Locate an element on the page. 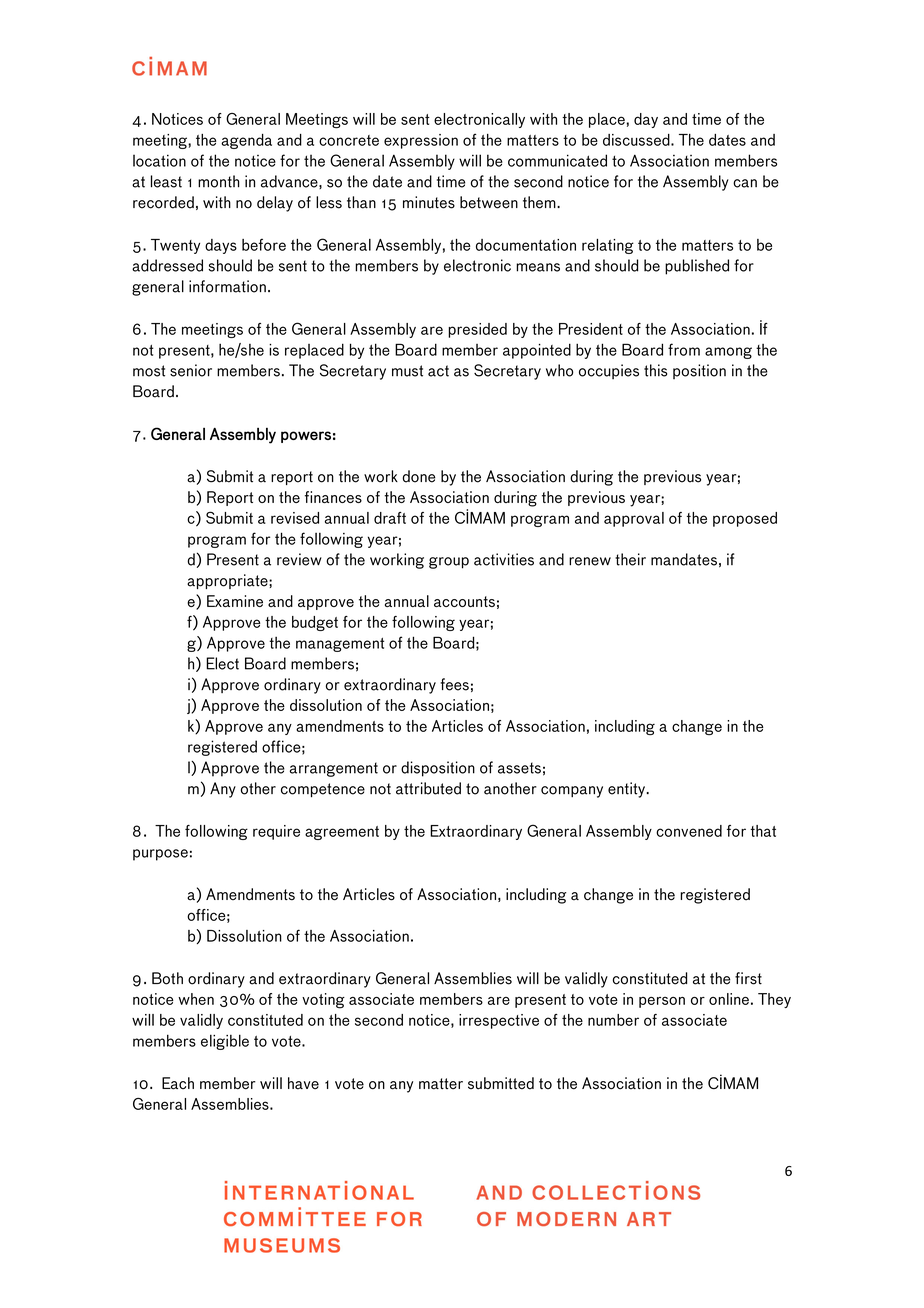  their is located at coordinates (630, 559).
